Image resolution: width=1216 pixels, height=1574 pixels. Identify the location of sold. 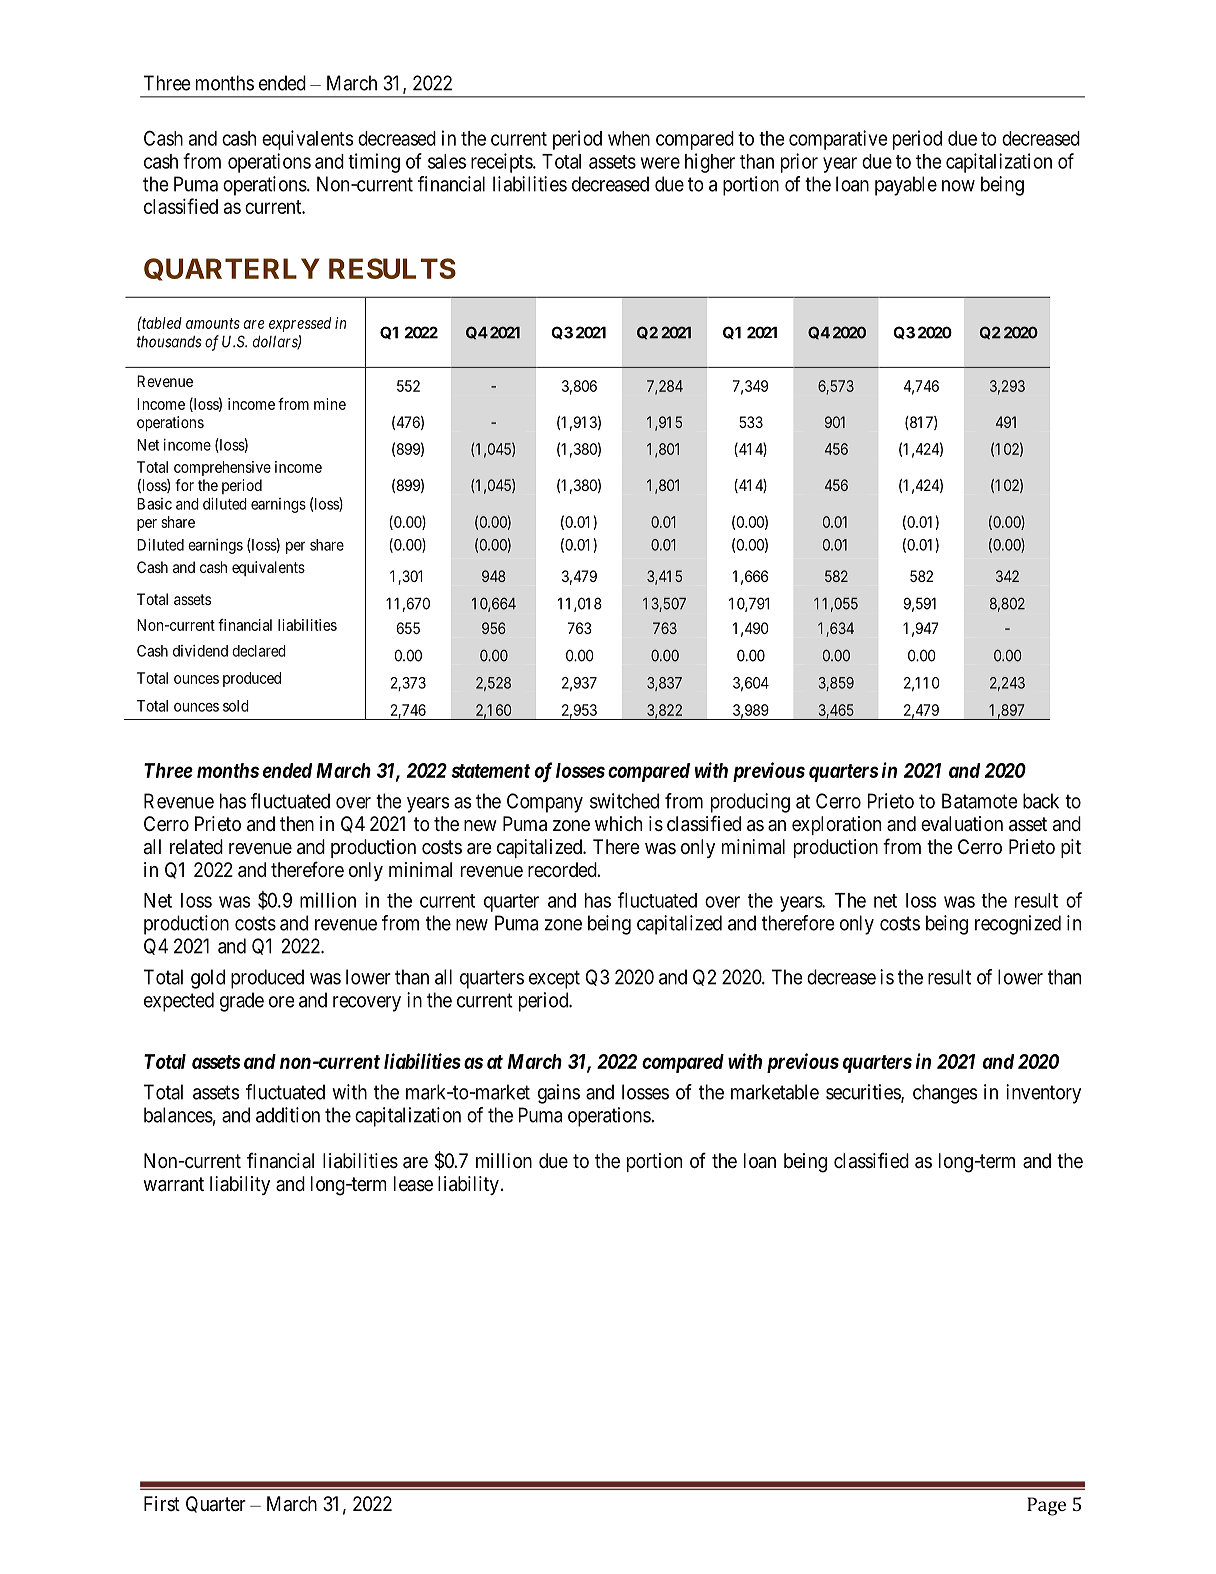
(236, 706).
